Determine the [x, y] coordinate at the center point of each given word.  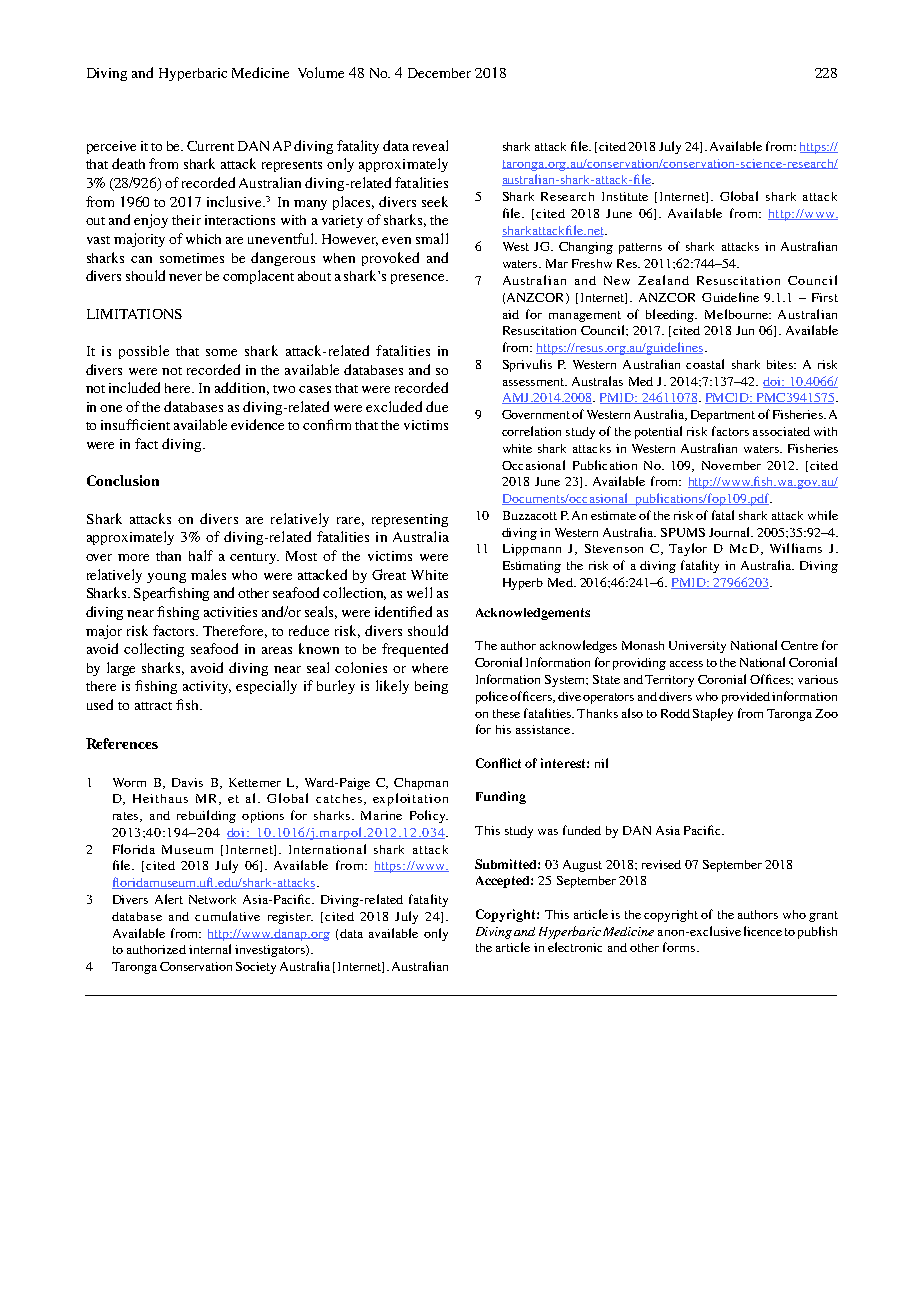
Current [210, 146]
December [439, 73]
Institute [625, 196]
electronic [575, 947]
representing [410, 520]
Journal [730, 532]
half [201, 555]
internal [210, 949]
